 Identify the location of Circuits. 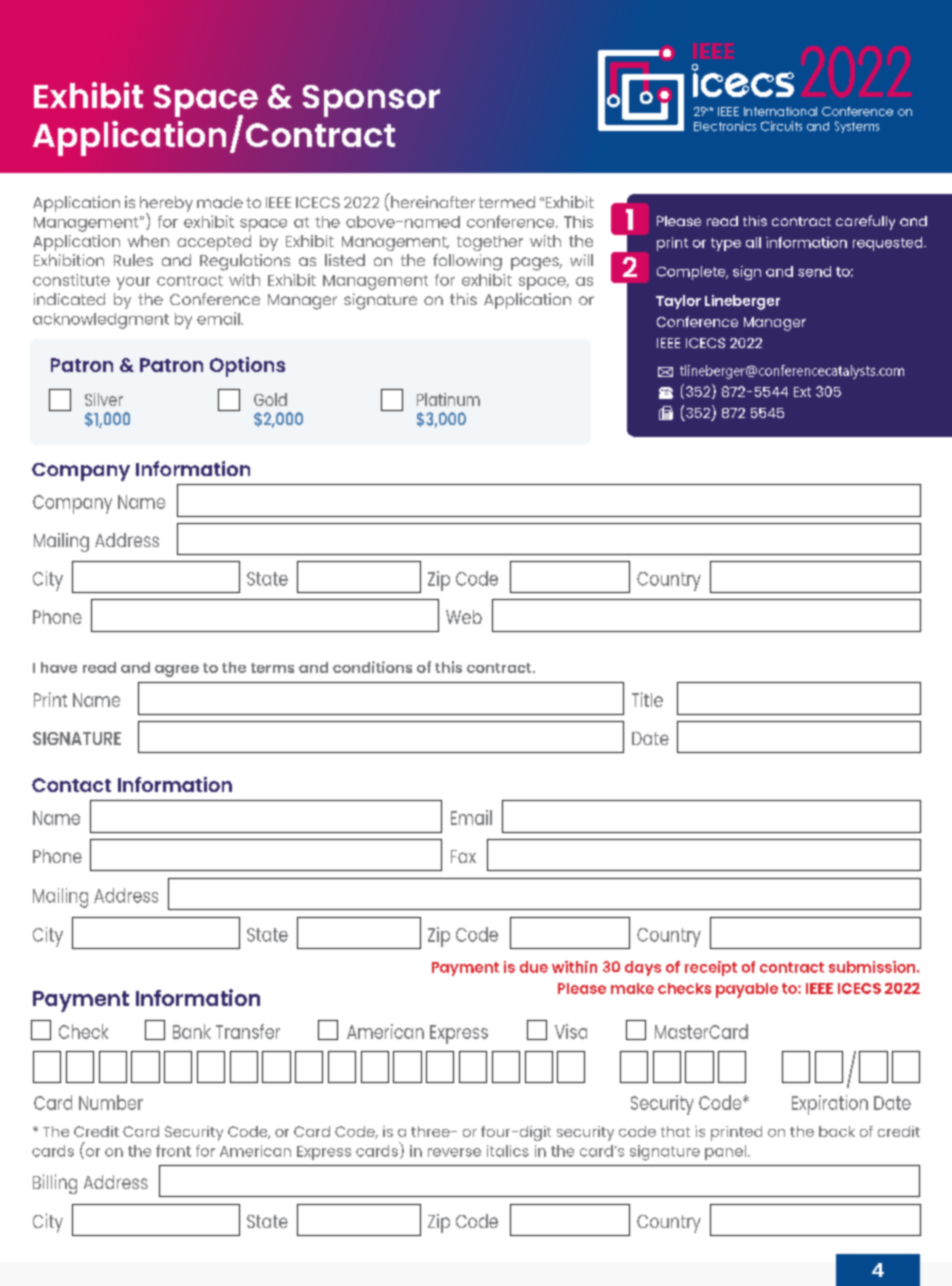
(781, 126).
